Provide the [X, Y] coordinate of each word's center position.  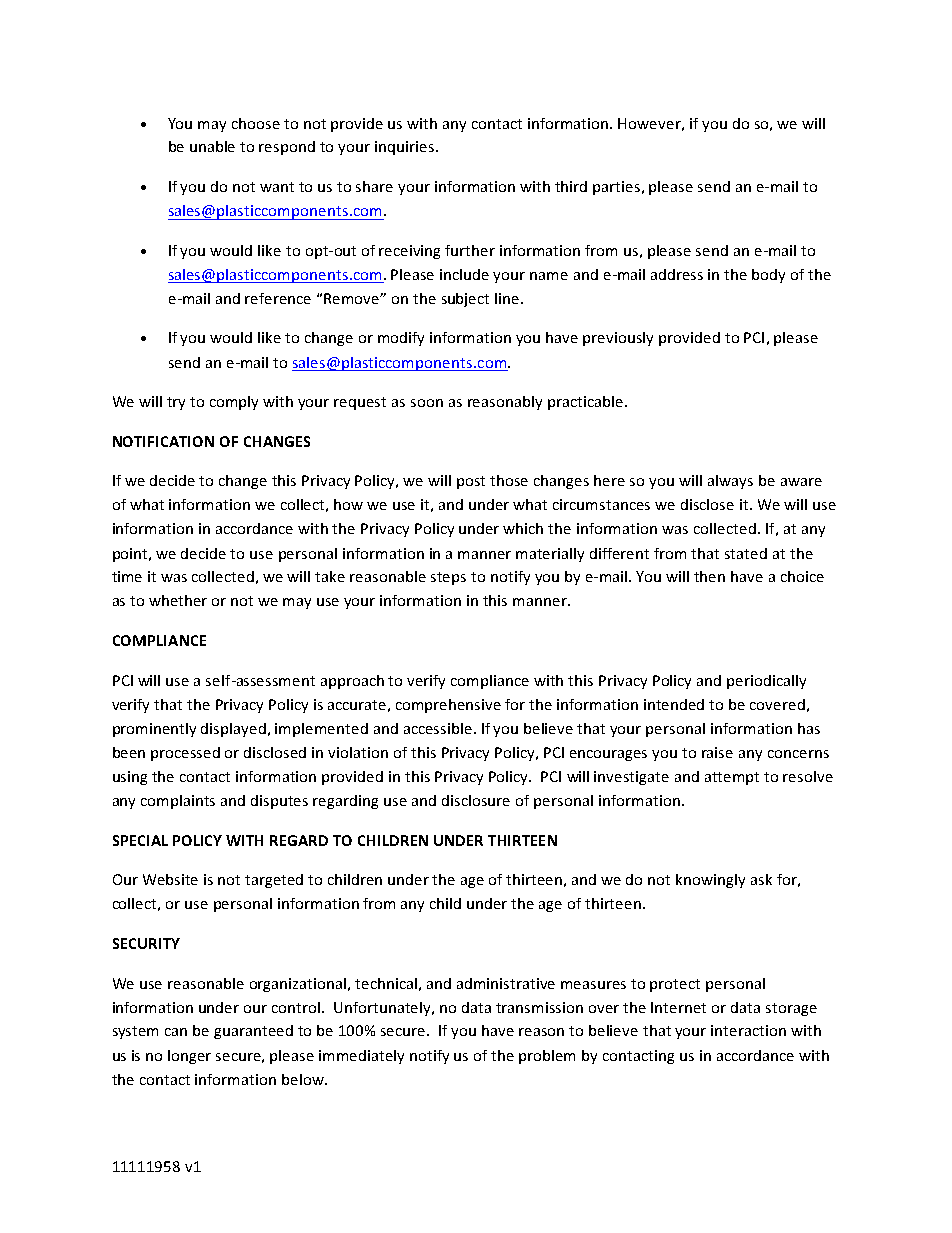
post [471, 482]
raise [717, 752]
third [571, 186]
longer [189, 1057]
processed [185, 754]
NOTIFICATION [163, 441]
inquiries [404, 148]
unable [212, 146]
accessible [438, 728]
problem [547, 1057]
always [730, 482]
